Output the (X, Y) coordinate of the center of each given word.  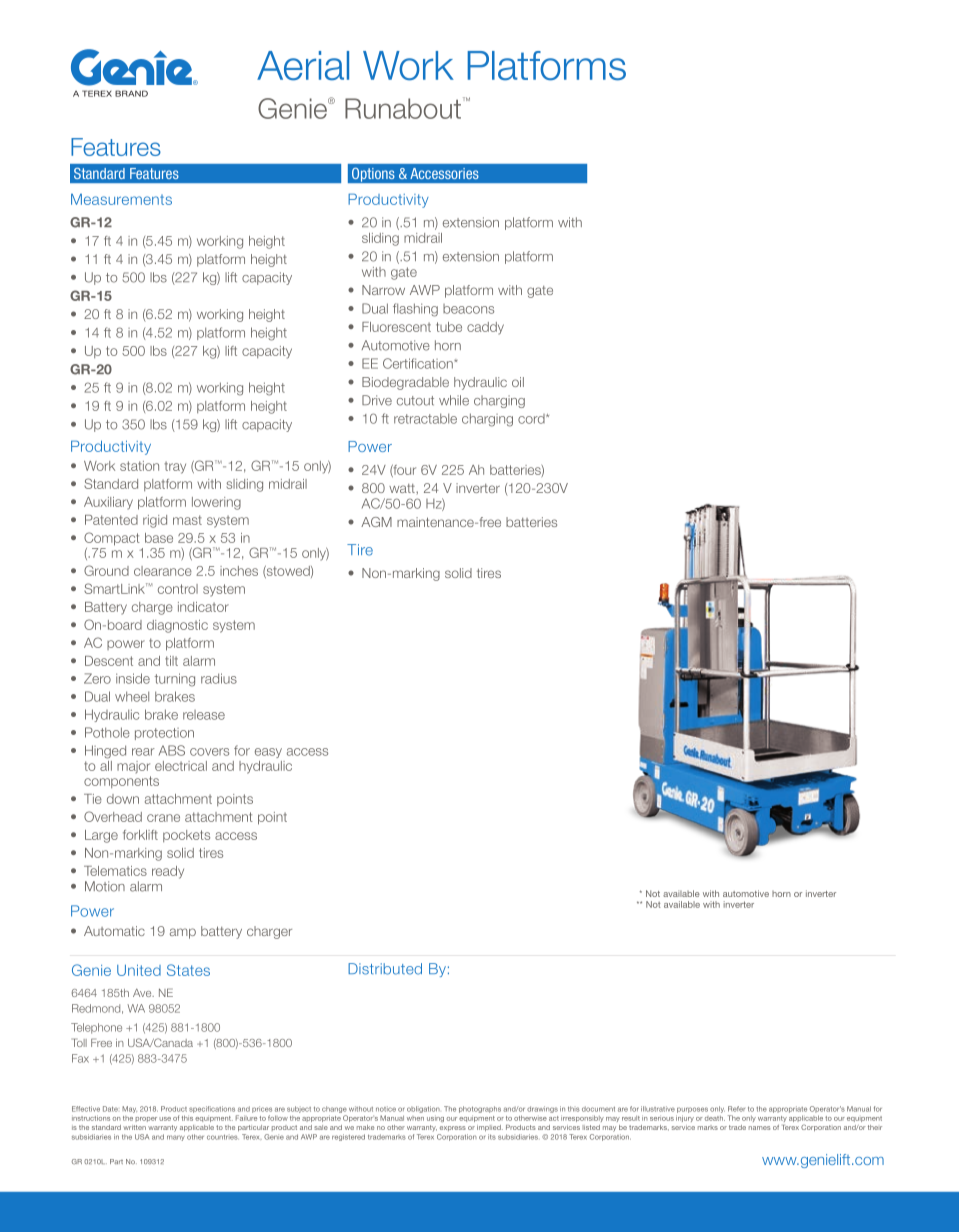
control (178, 589)
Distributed (385, 969)
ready (168, 872)
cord (532, 419)
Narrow (383, 290)
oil (518, 382)
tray (175, 467)
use (165, 1119)
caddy (485, 328)
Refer (736, 1109)
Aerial (303, 66)
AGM (376, 522)
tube (449, 327)
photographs (480, 1109)
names (759, 1128)
